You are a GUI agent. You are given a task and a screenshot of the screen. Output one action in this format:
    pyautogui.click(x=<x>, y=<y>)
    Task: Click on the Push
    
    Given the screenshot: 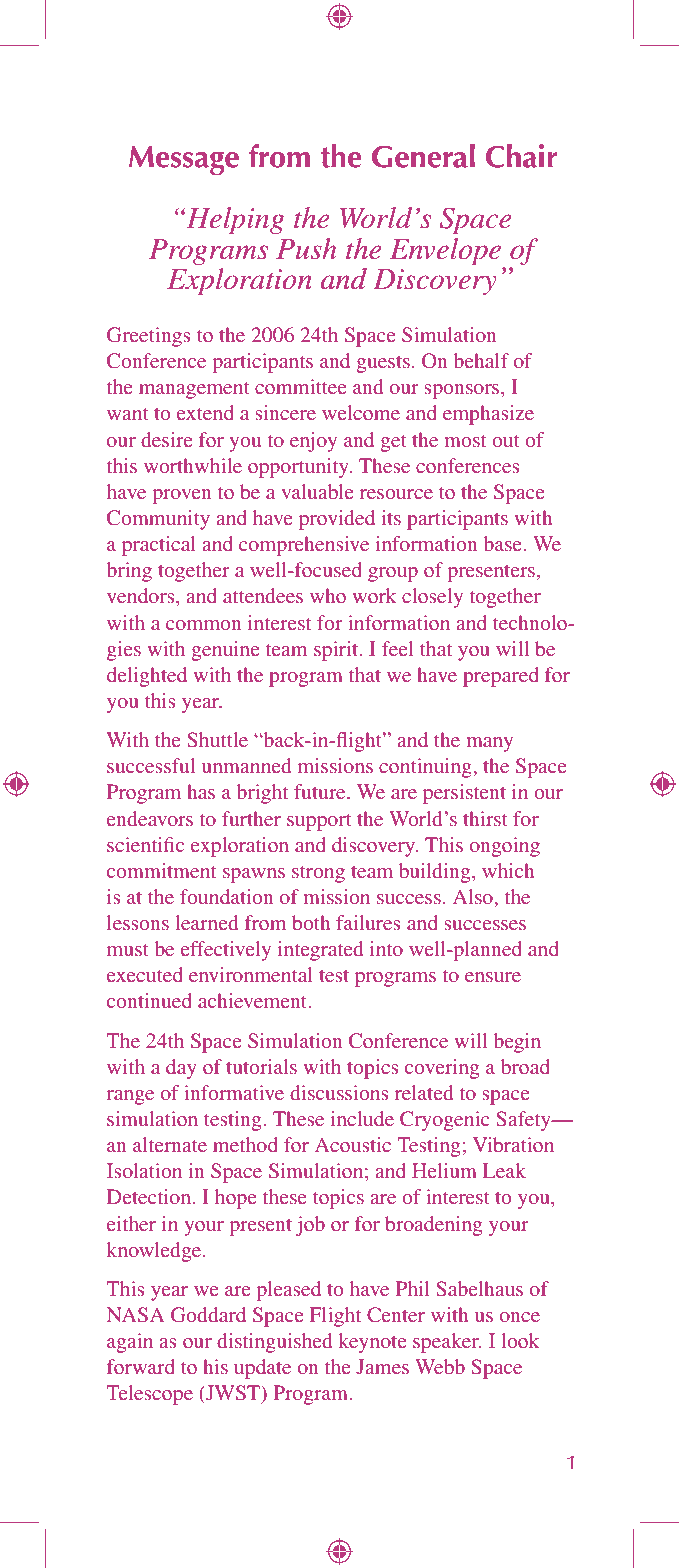 What is the action you would take?
    pyautogui.click(x=306, y=249)
